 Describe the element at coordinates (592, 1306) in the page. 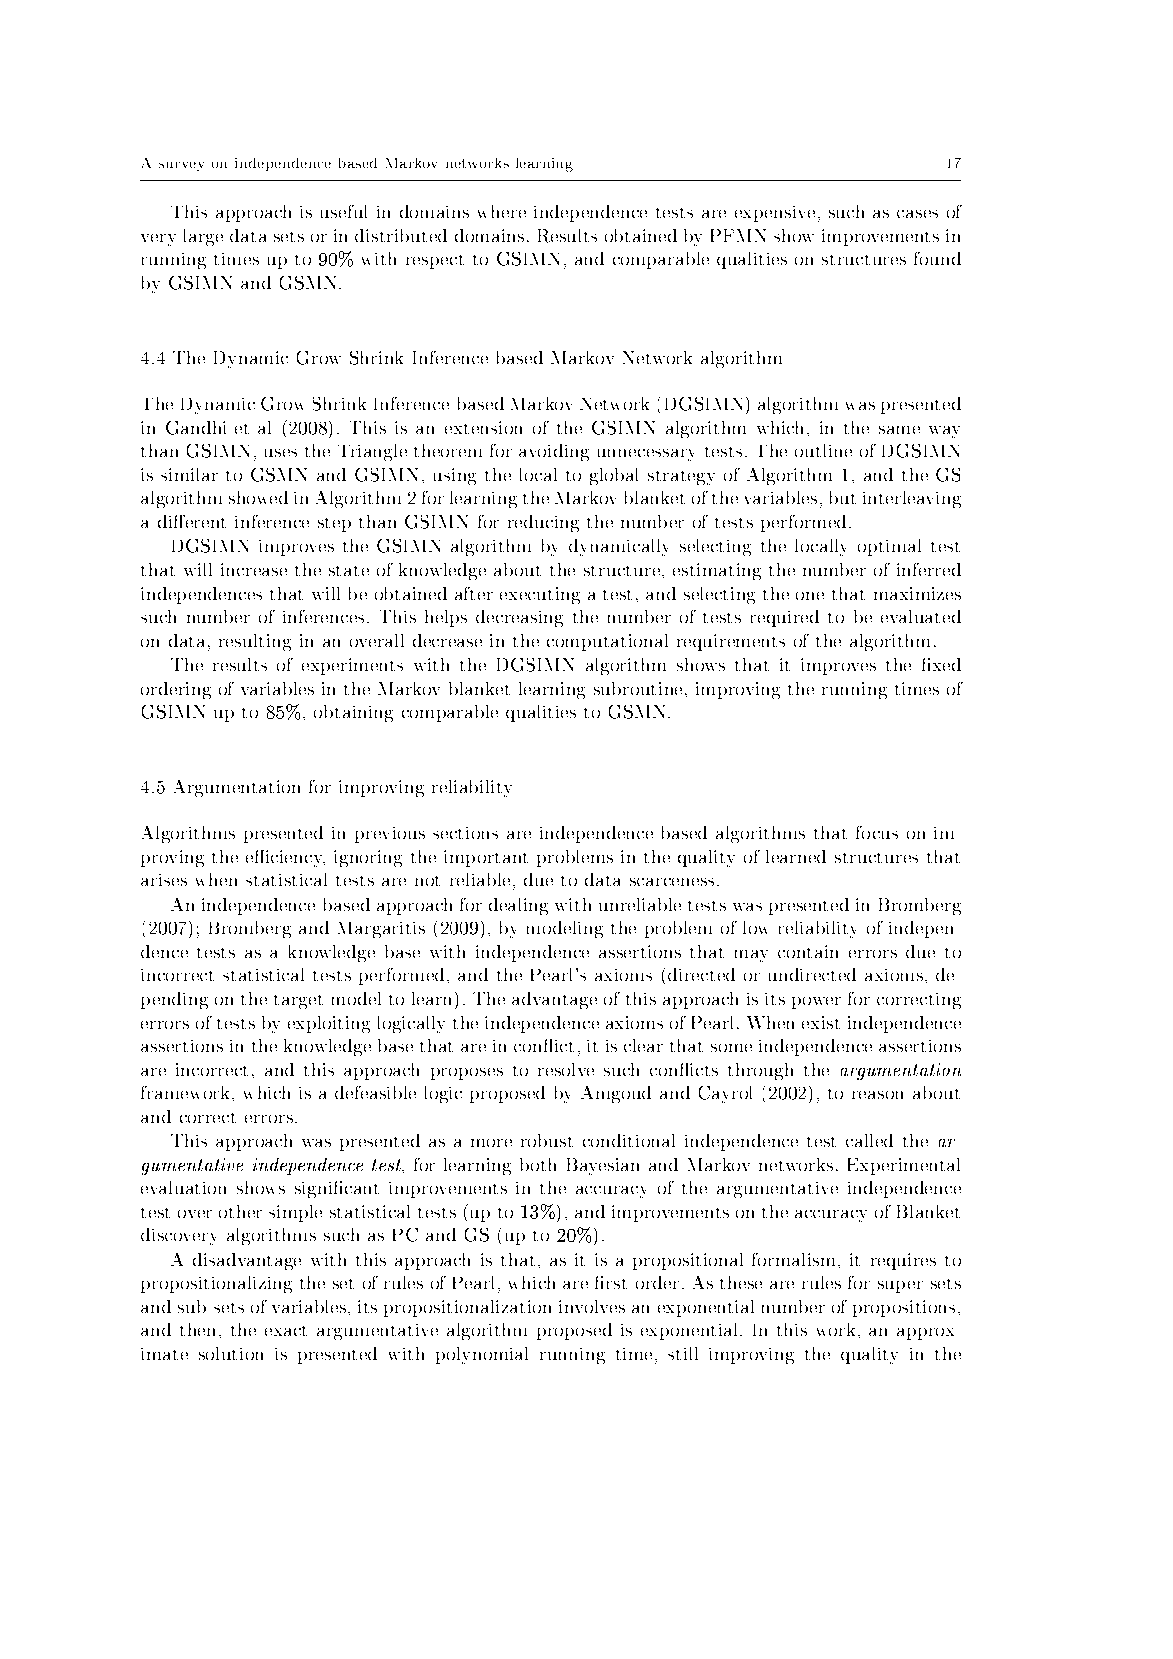

I see `involves` at that location.
